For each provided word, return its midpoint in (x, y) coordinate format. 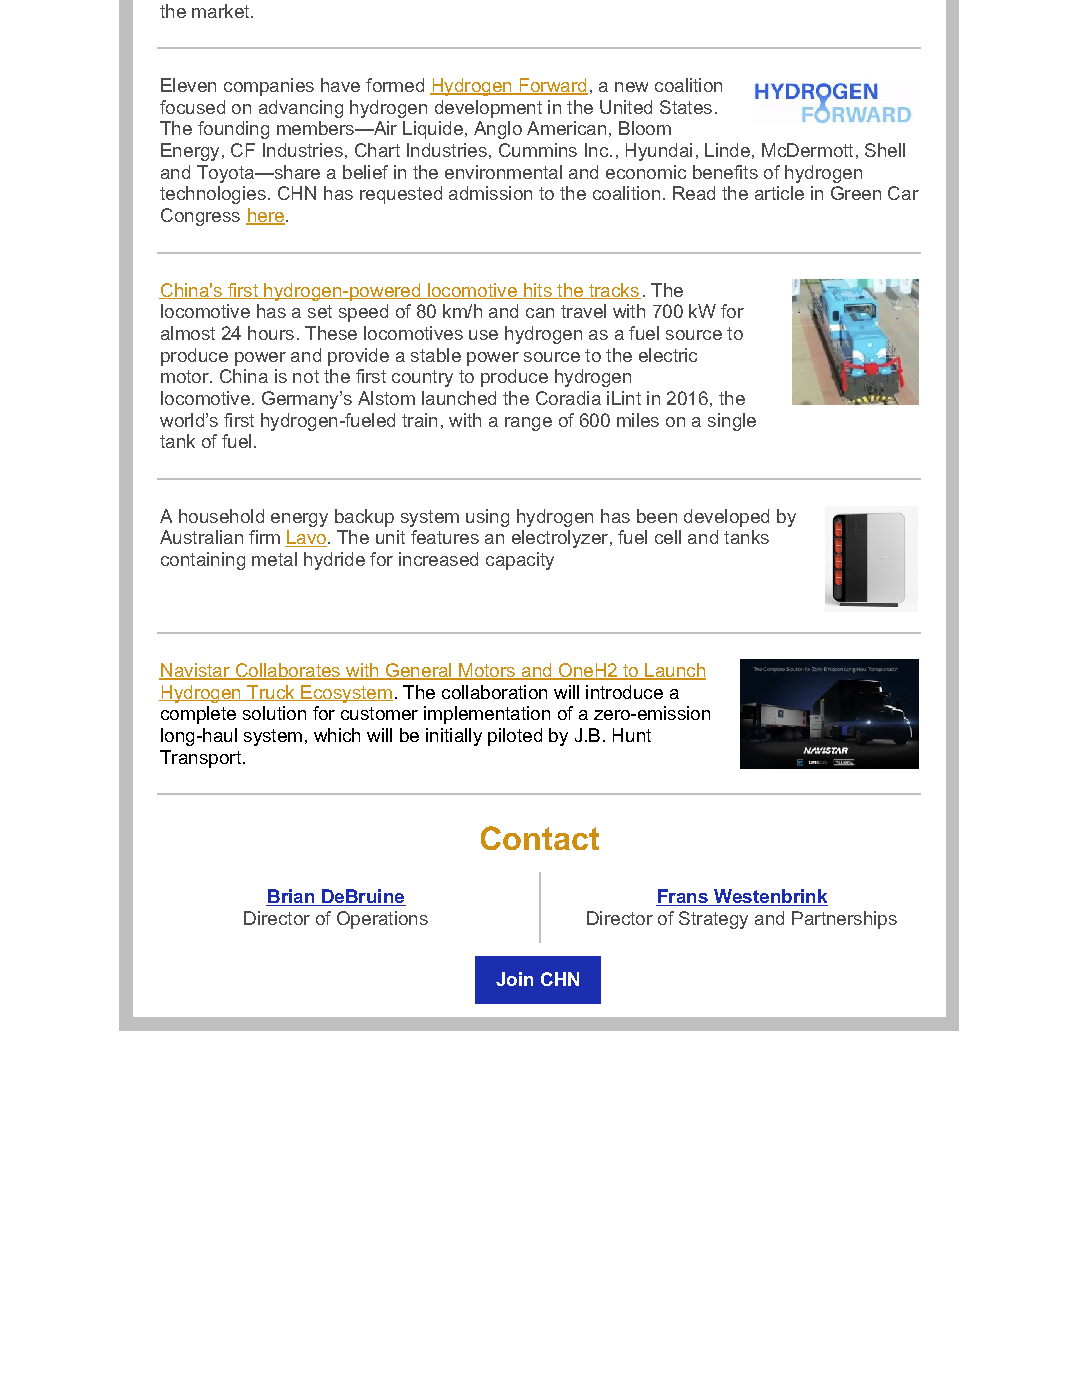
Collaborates (288, 671)
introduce (624, 692)
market (222, 11)
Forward (552, 86)
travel (583, 311)
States (686, 107)
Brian (291, 897)
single (732, 422)
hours (271, 333)
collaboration (494, 692)
